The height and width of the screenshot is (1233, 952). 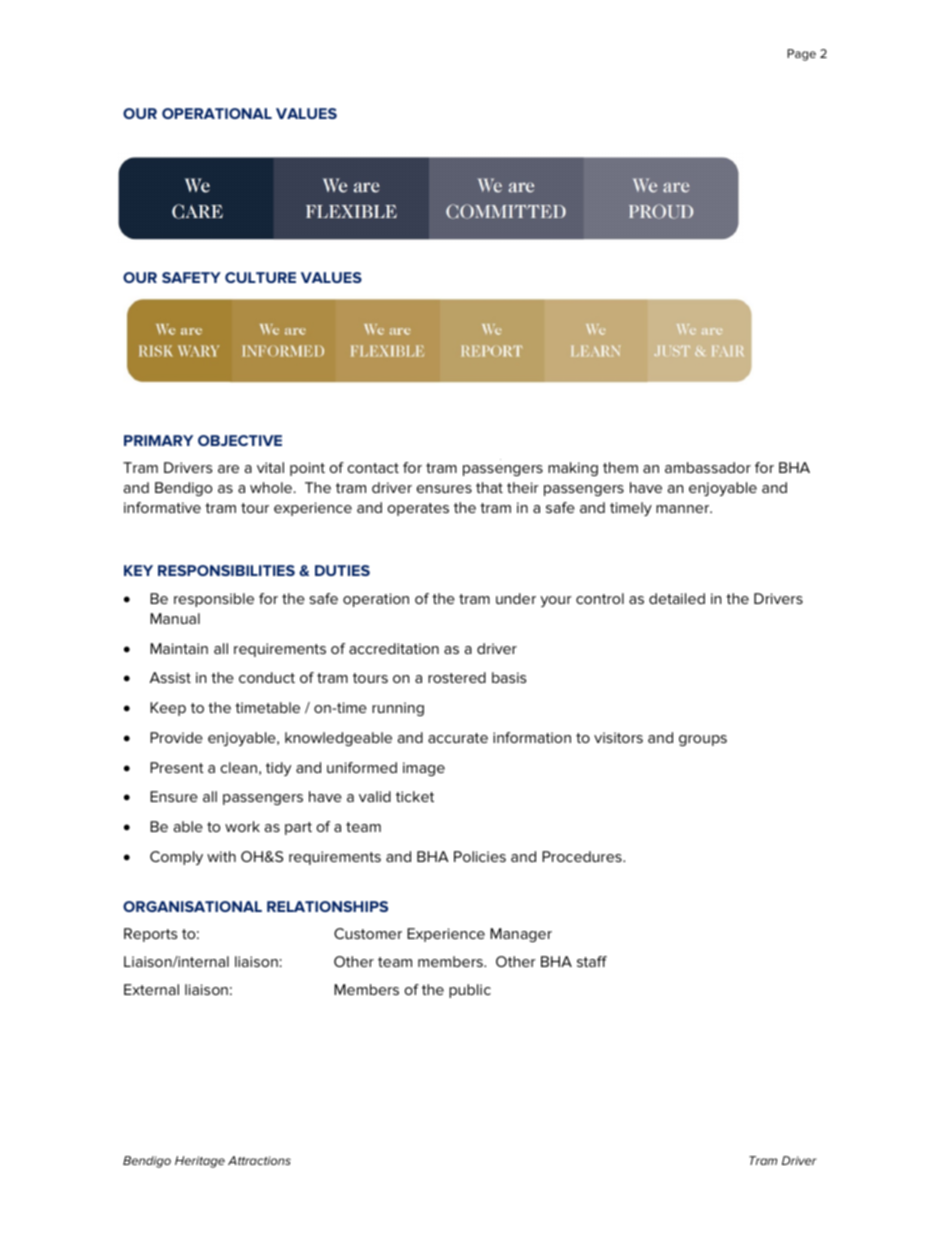 What do you see at coordinates (516, 598) in the screenshot?
I see `under` at bounding box center [516, 598].
